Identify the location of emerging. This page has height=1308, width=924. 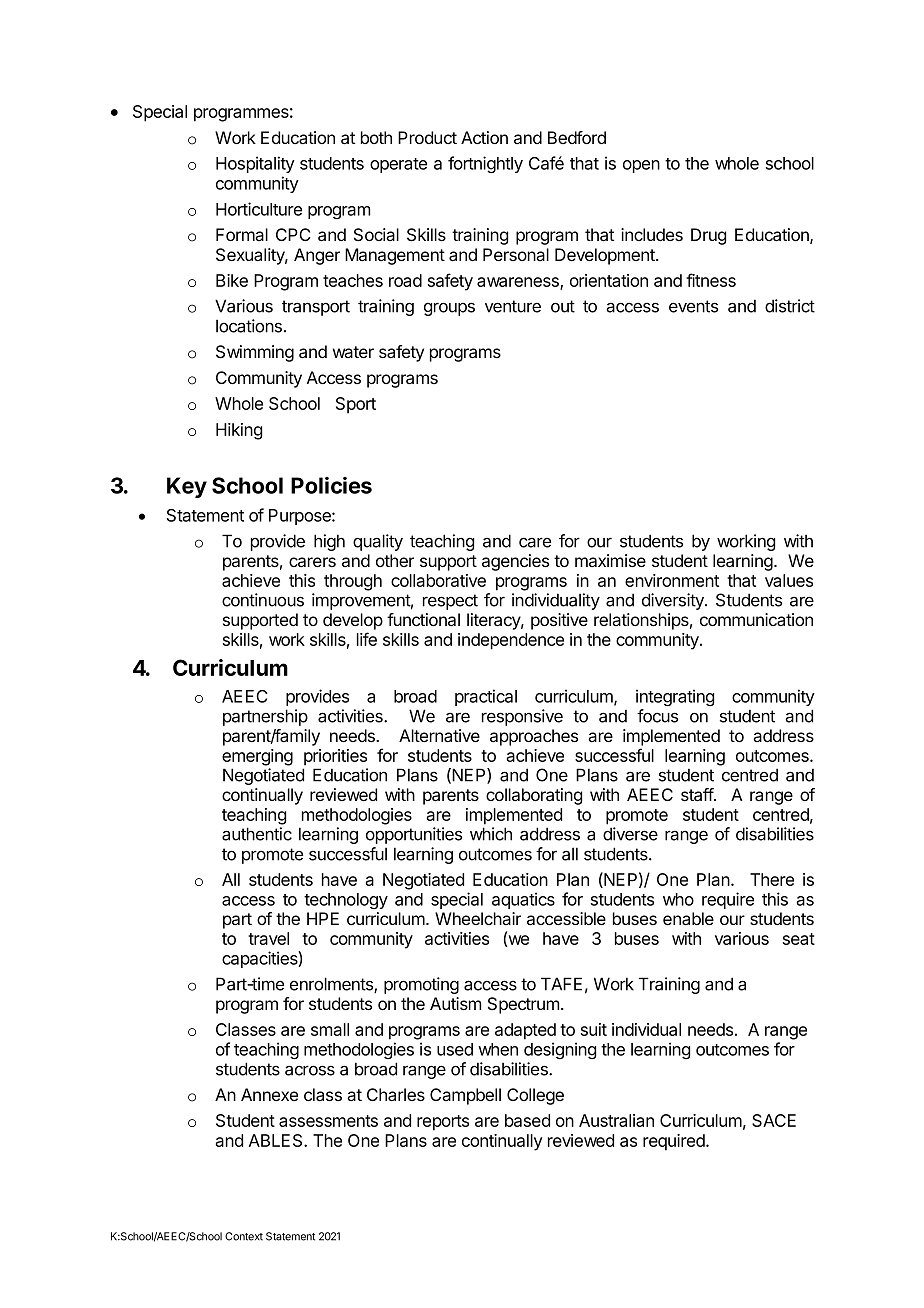
(257, 757).
